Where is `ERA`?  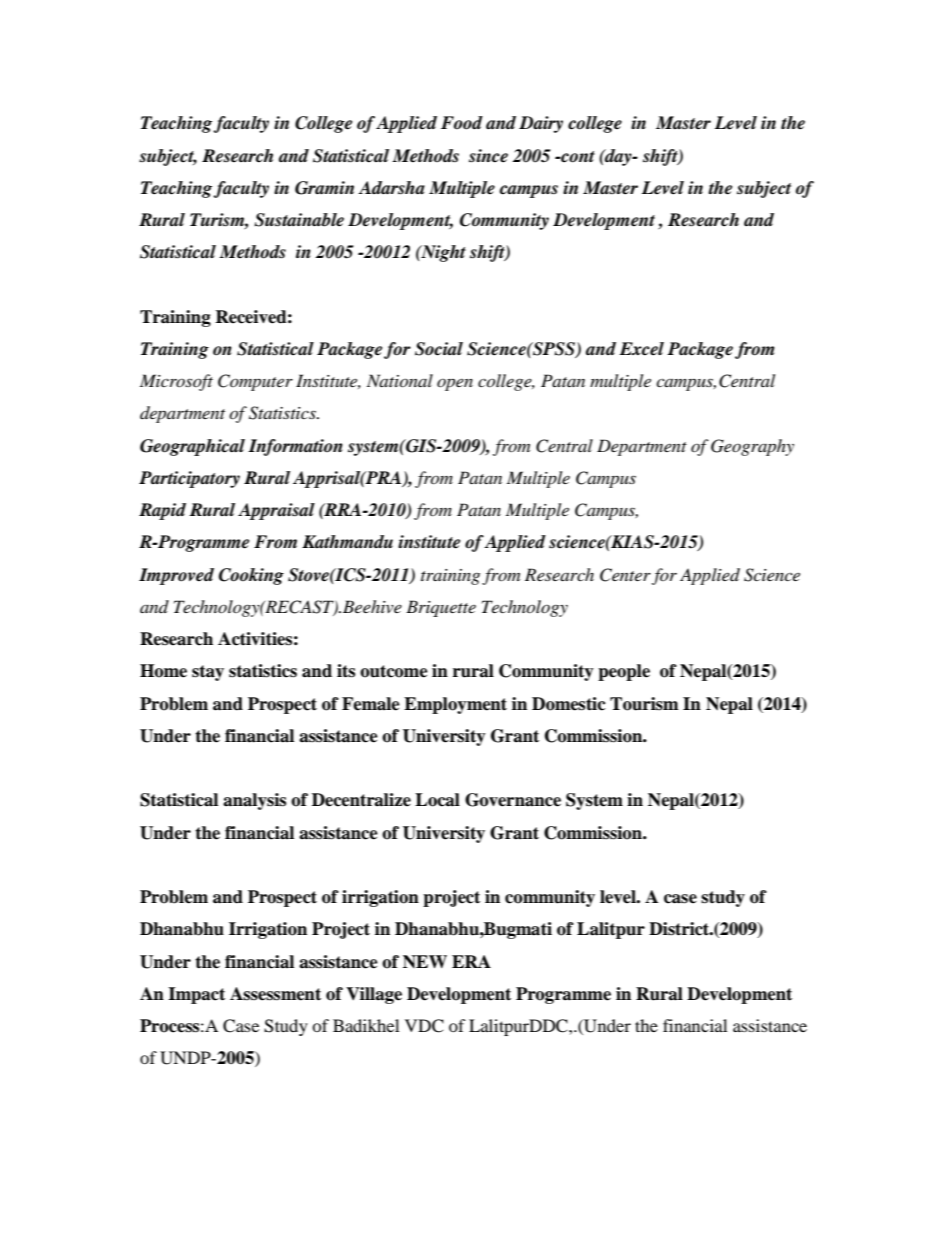 ERA is located at coordinates (471, 961).
